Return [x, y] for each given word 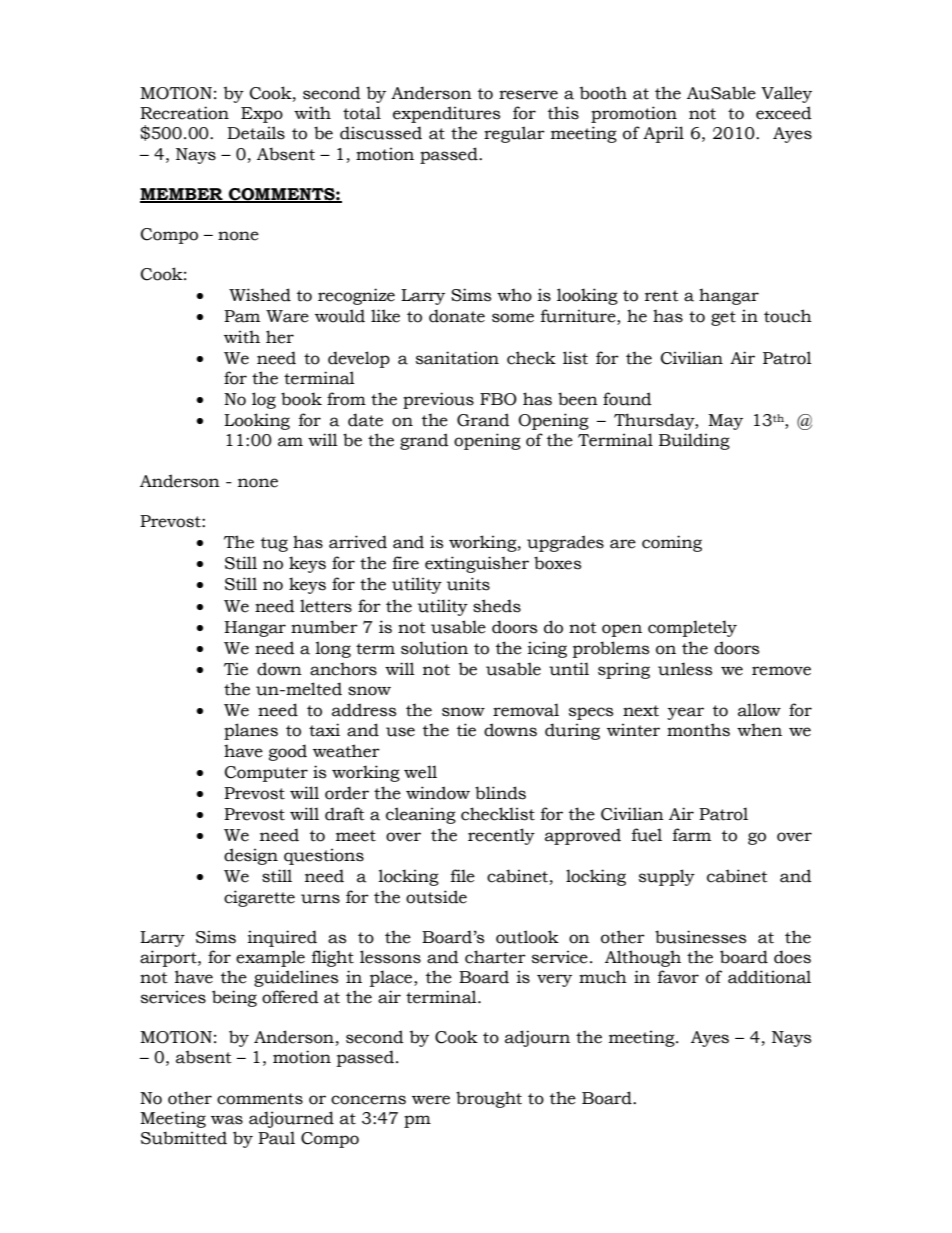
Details [256, 133]
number [324, 627]
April [663, 134]
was [227, 1120]
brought [489, 1099]
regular [514, 134]
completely [692, 628]
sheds [497, 606]
